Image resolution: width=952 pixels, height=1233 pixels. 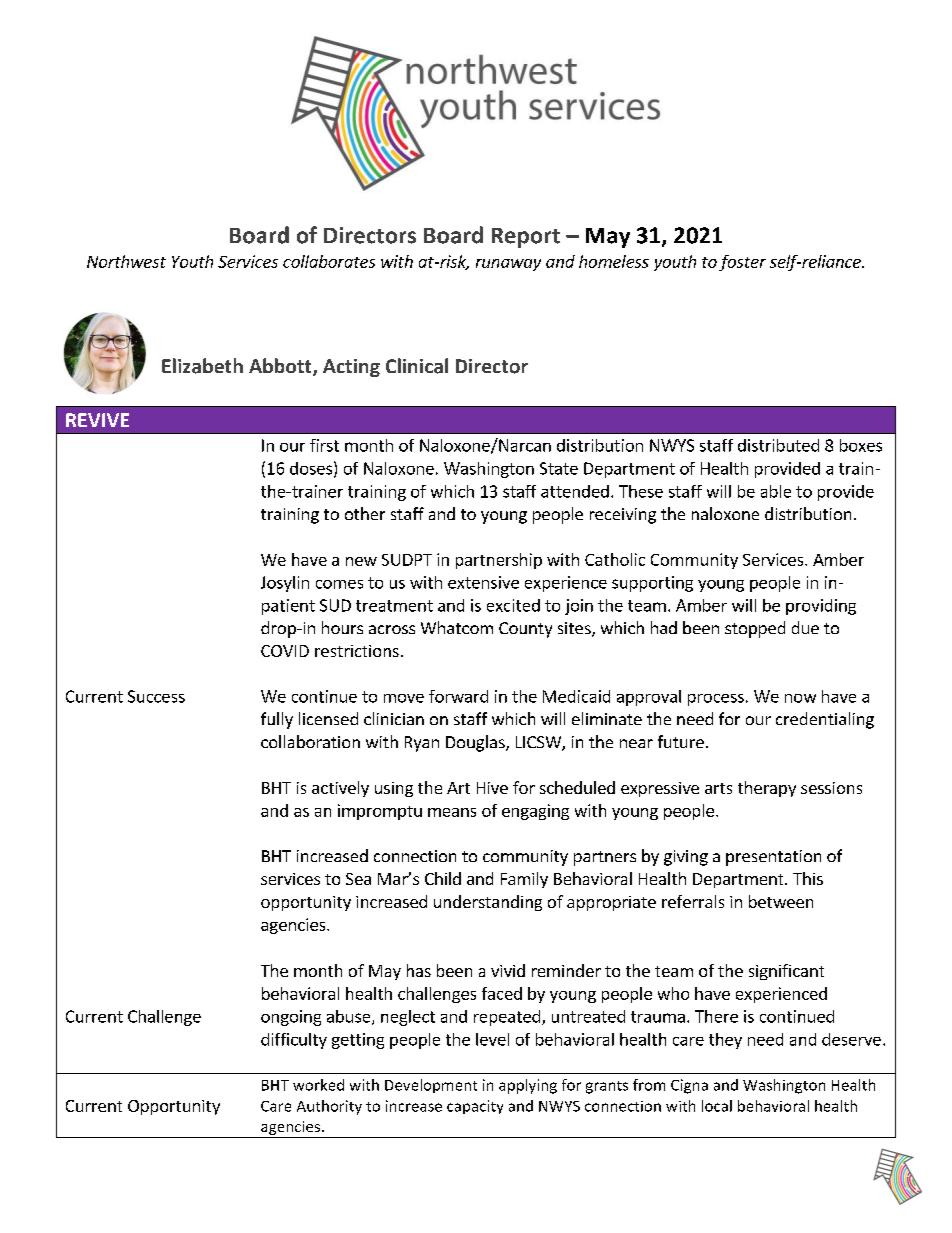 I want to click on local, so click(x=717, y=1106).
